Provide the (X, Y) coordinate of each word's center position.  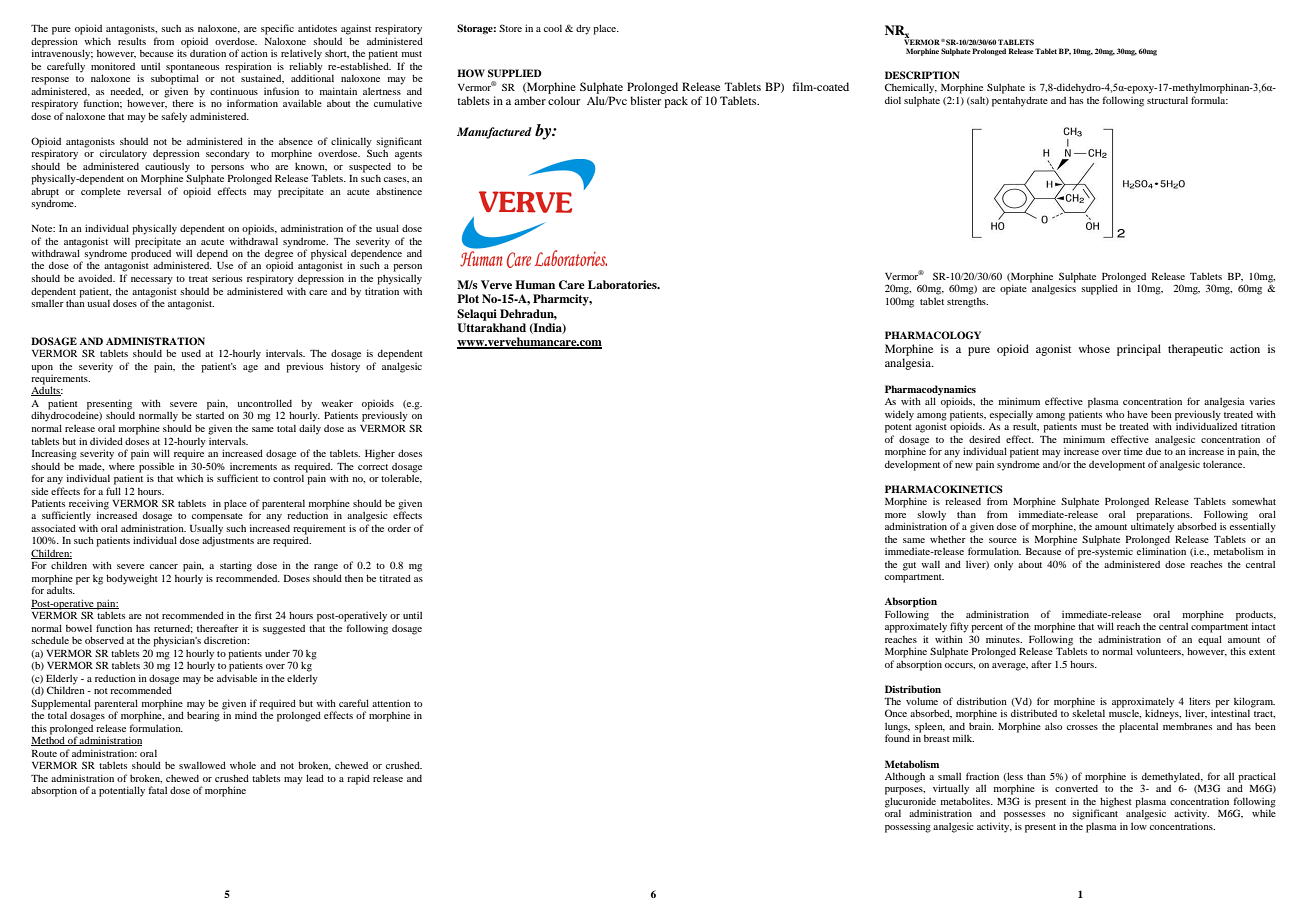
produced (152, 254)
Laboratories (623, 284)
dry (583, 29)
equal (1210, 640)
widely (899, 415)
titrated (395, 578)
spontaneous (192, 68)
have (1137, 414)
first (263, 615)
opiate (1013, 289)
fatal (158, 790)
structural (1167, 100)
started (210, 415)
